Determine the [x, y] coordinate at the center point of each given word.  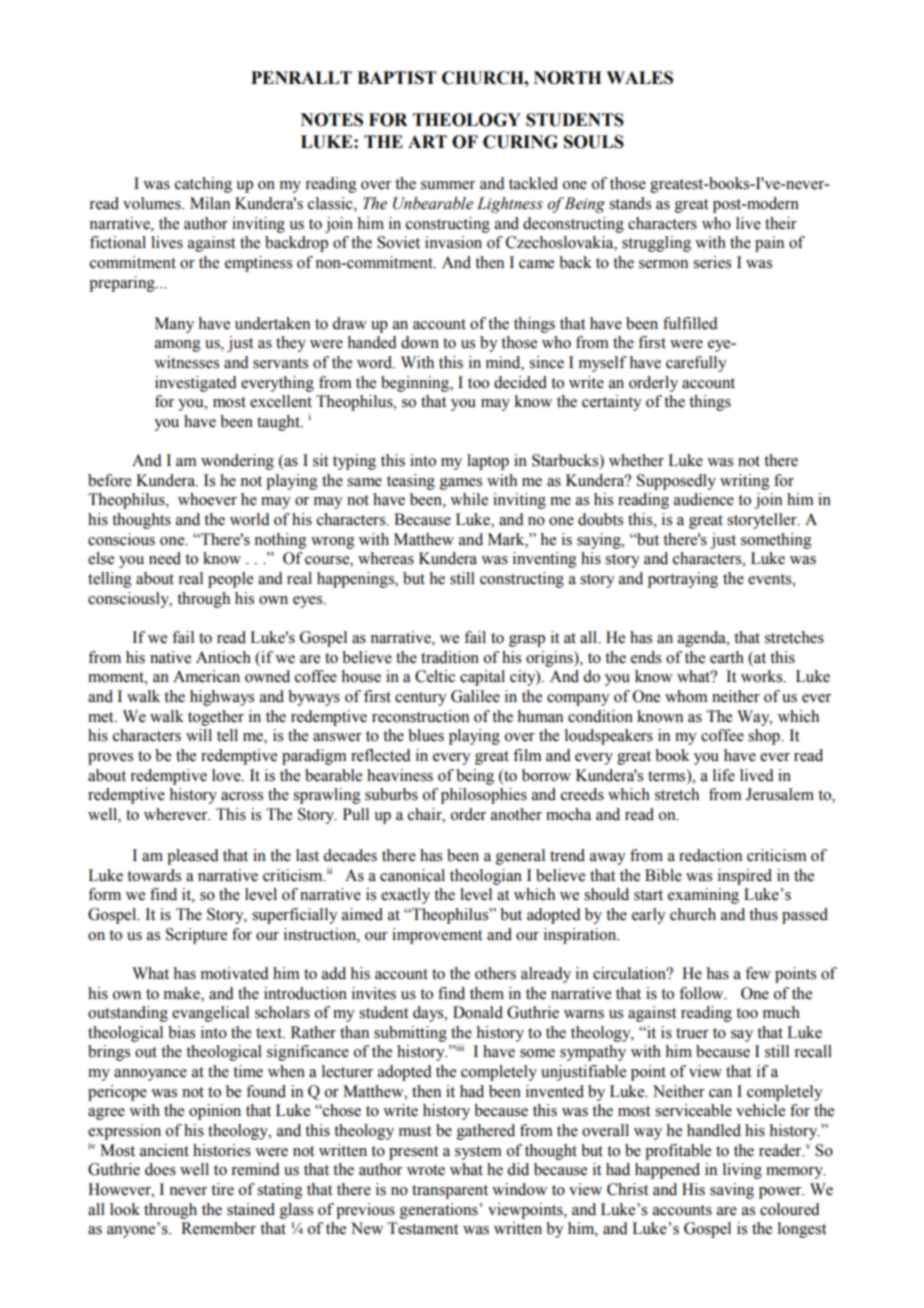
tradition [450, 657]
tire [222, 1189]
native [170, 657]
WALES [639, 78]
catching [203, 185]
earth [727, 657]
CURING [520, 142]
